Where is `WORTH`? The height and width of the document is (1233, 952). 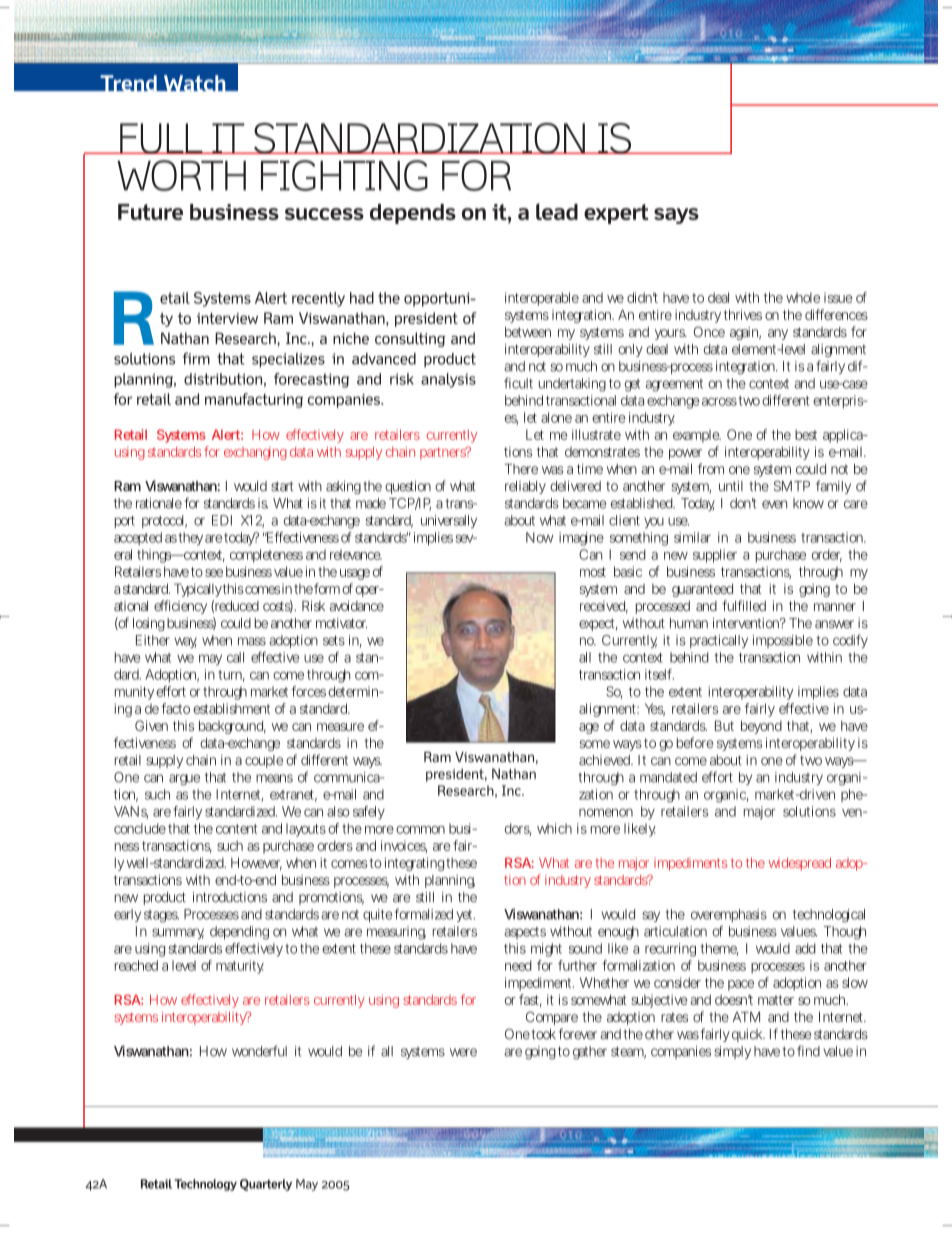
WORTH is located at coordinates (181, 175).
